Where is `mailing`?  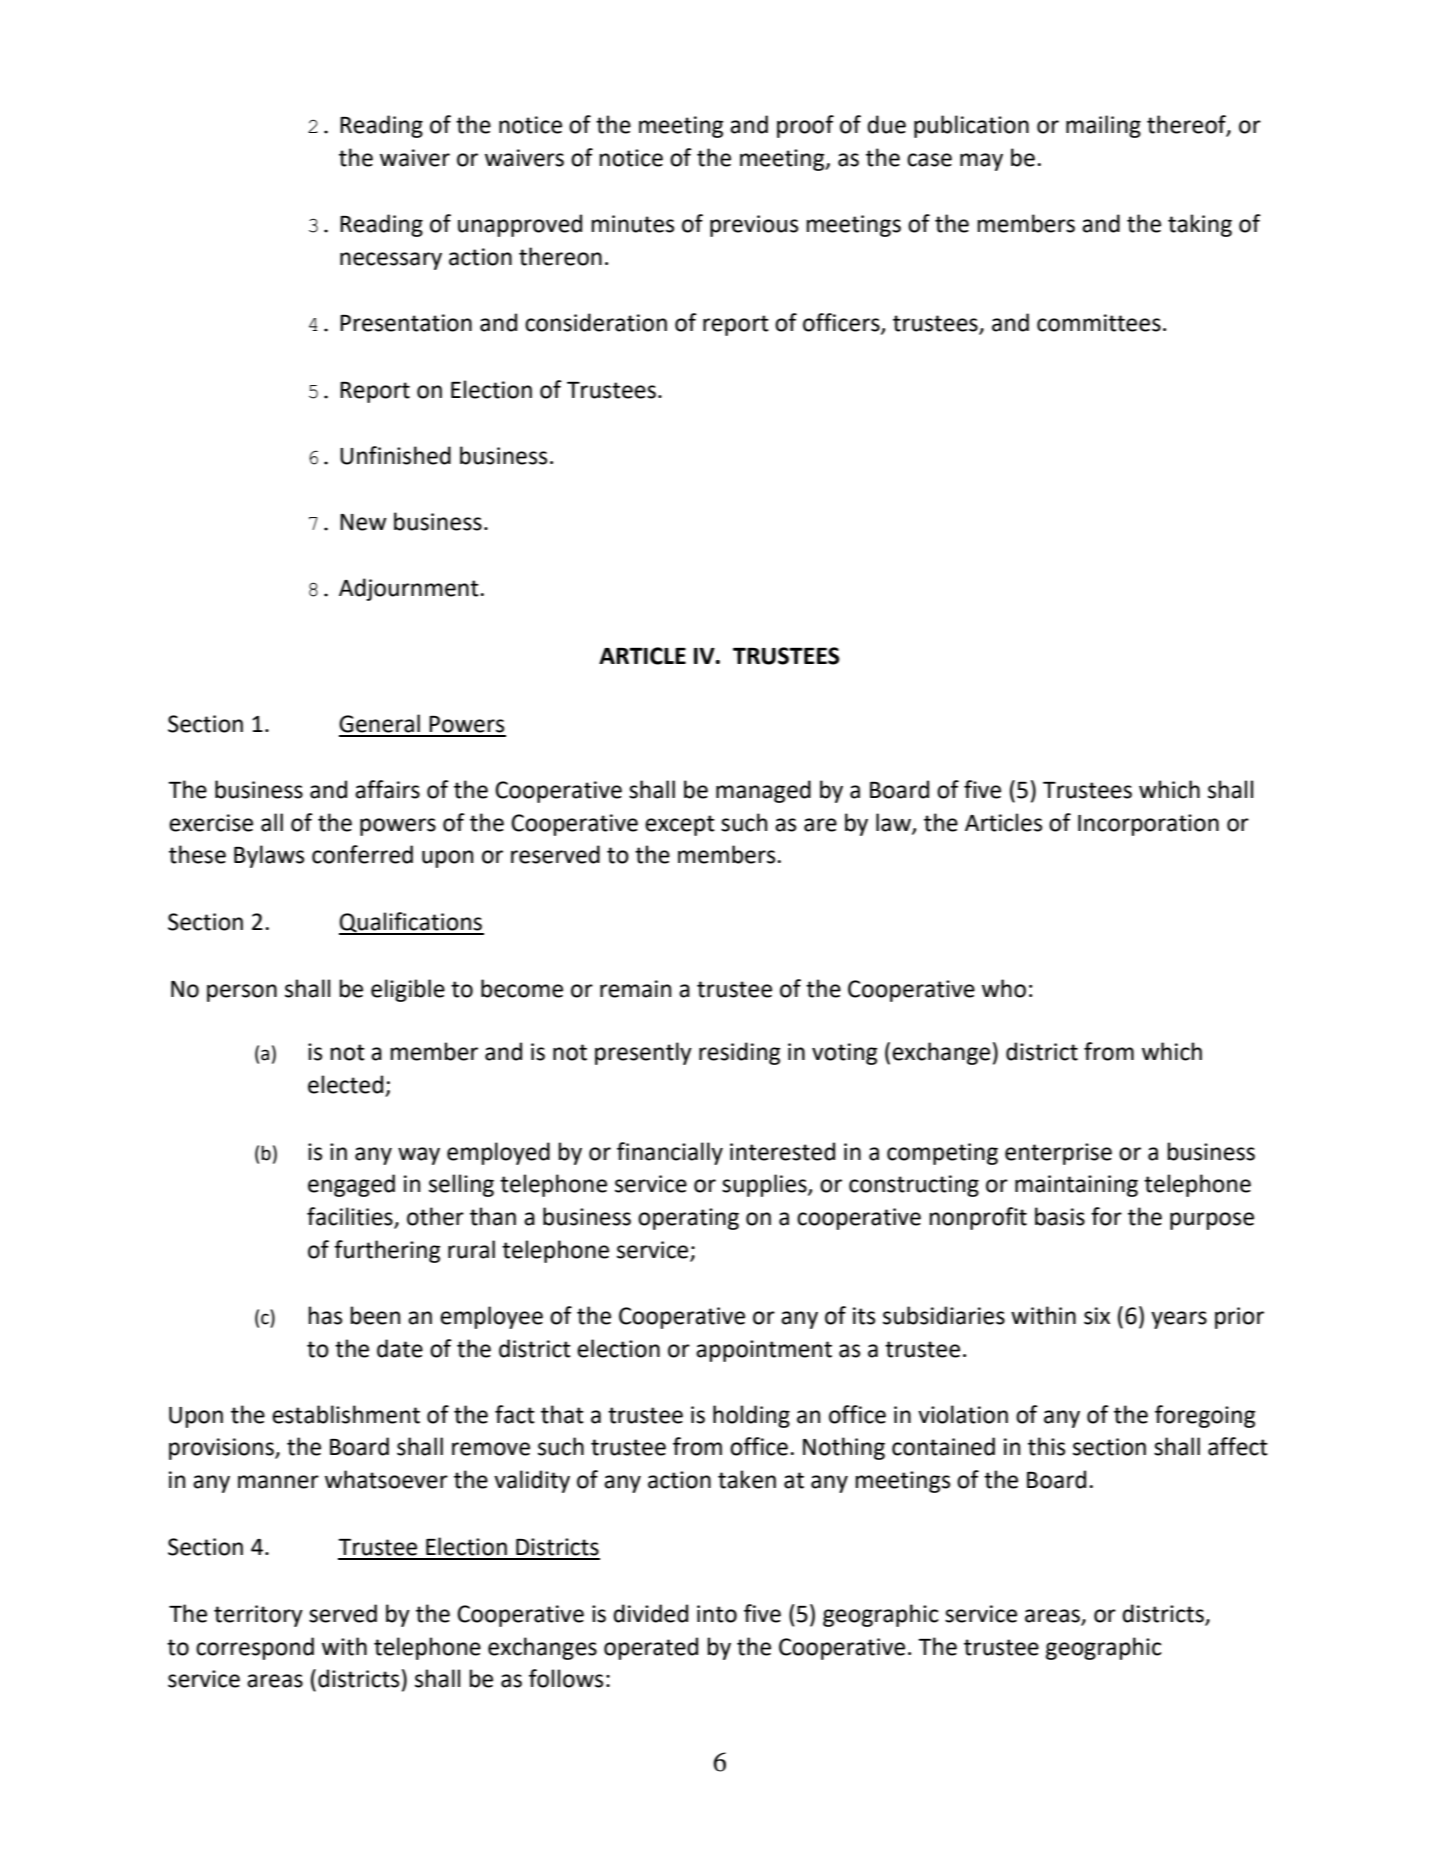 mailing is located at coordinates (1103, 126).
